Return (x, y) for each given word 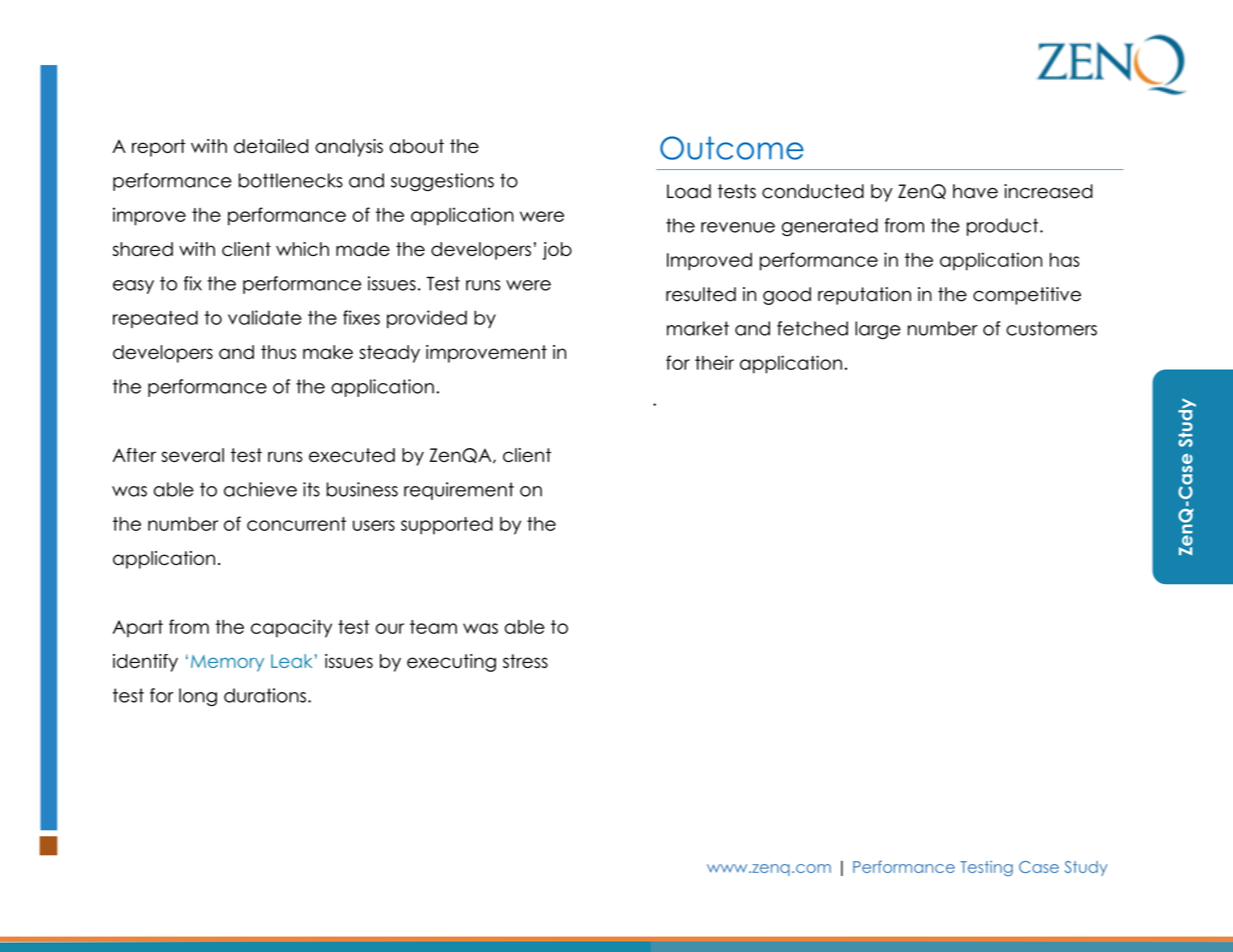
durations (265, 695)
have (975, 191)
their (714, 362)
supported (447, 526)
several (192, 455)
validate (265, 317)
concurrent (296, 524)
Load (689, 191)
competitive (1027, 296)
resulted (701, 294)
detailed (271, 146)
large (878, 330)
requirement (459, 491)
